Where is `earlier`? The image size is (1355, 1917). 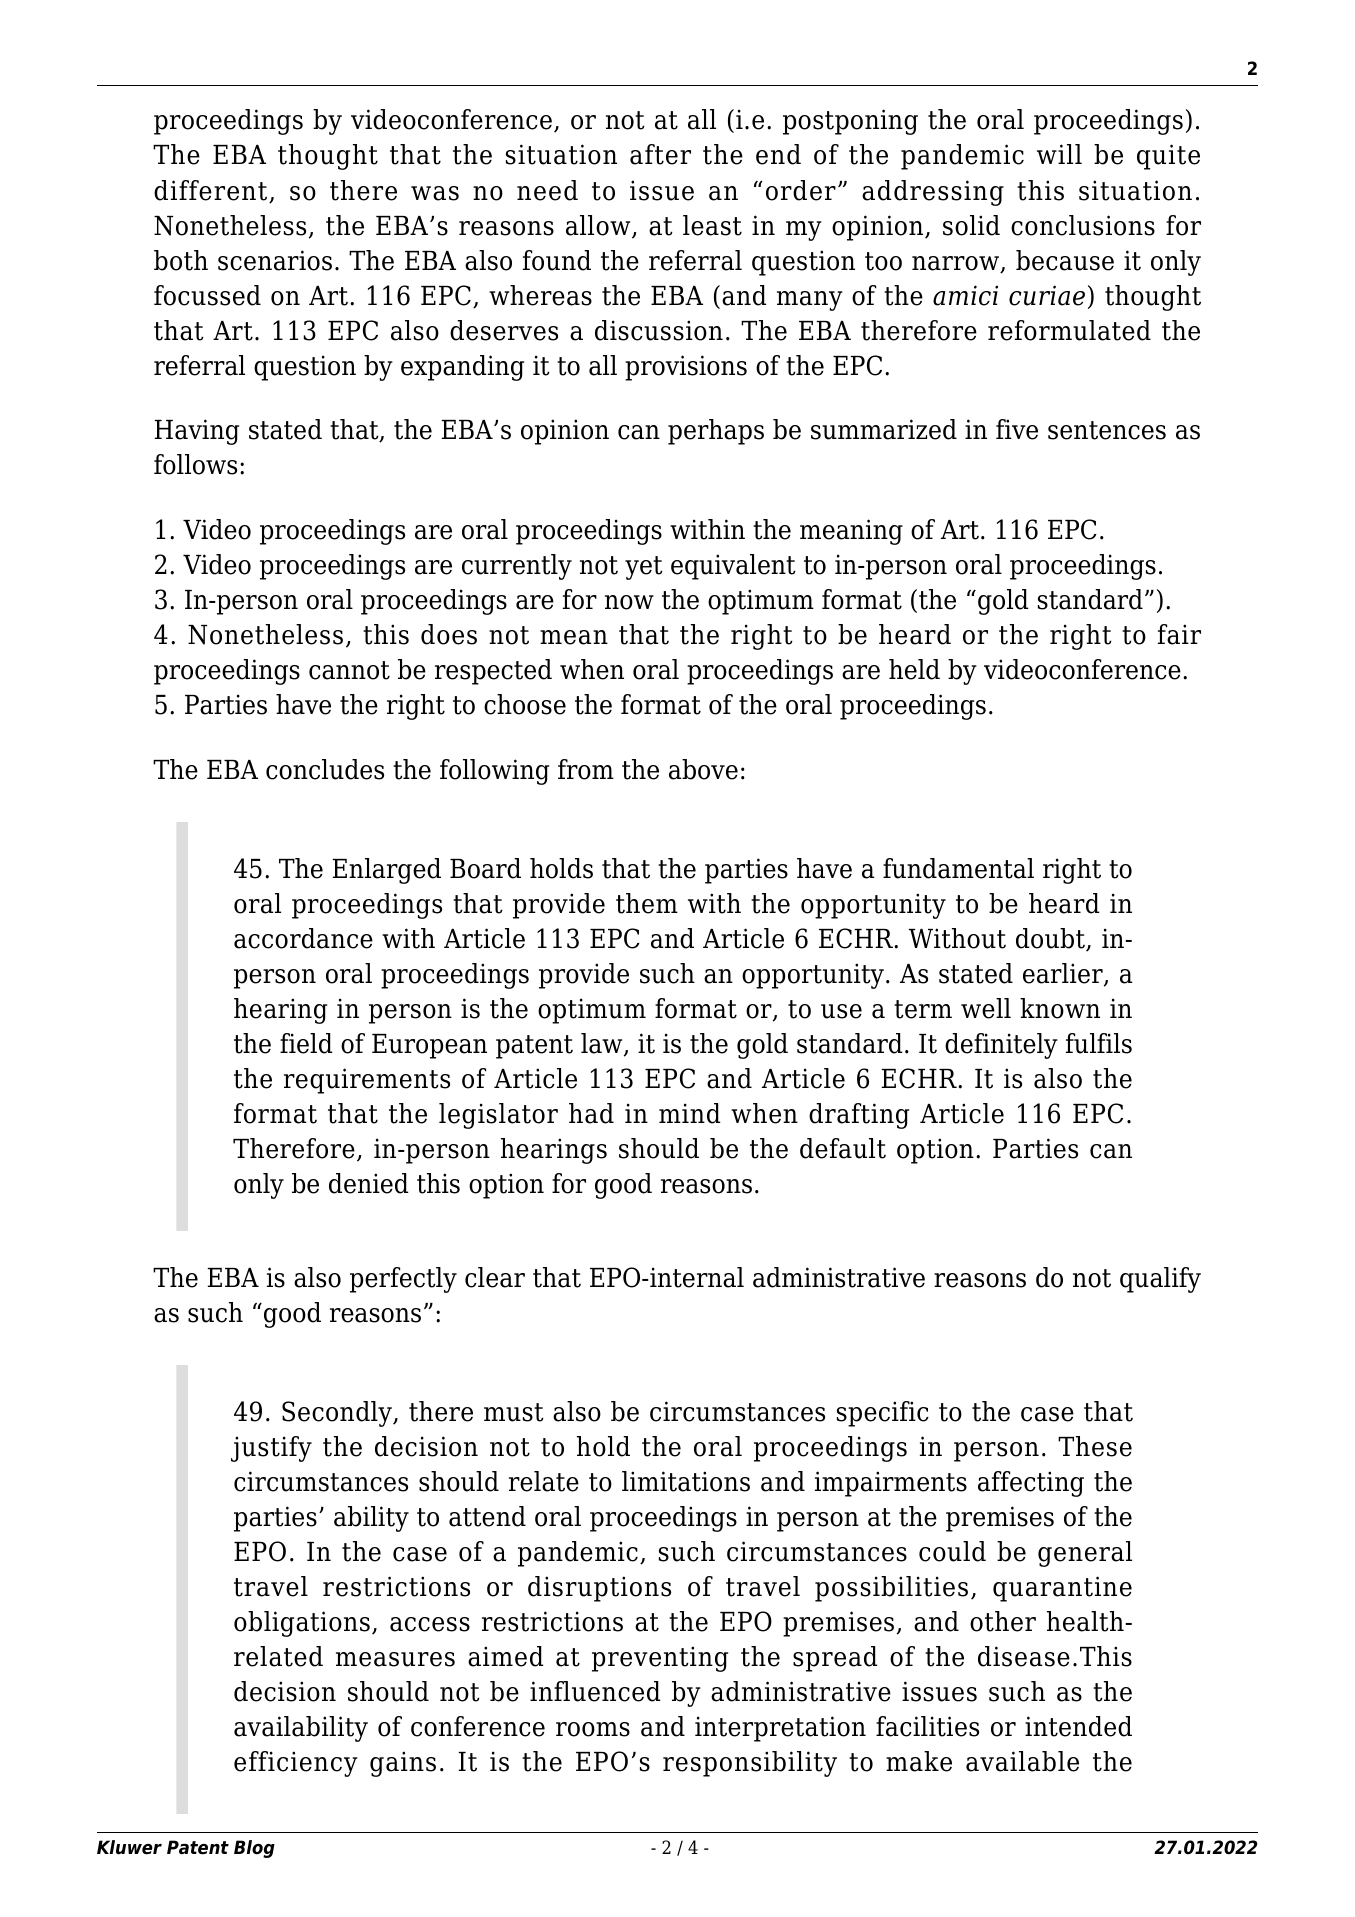 earlier is located at coordinates (1064, 974).
